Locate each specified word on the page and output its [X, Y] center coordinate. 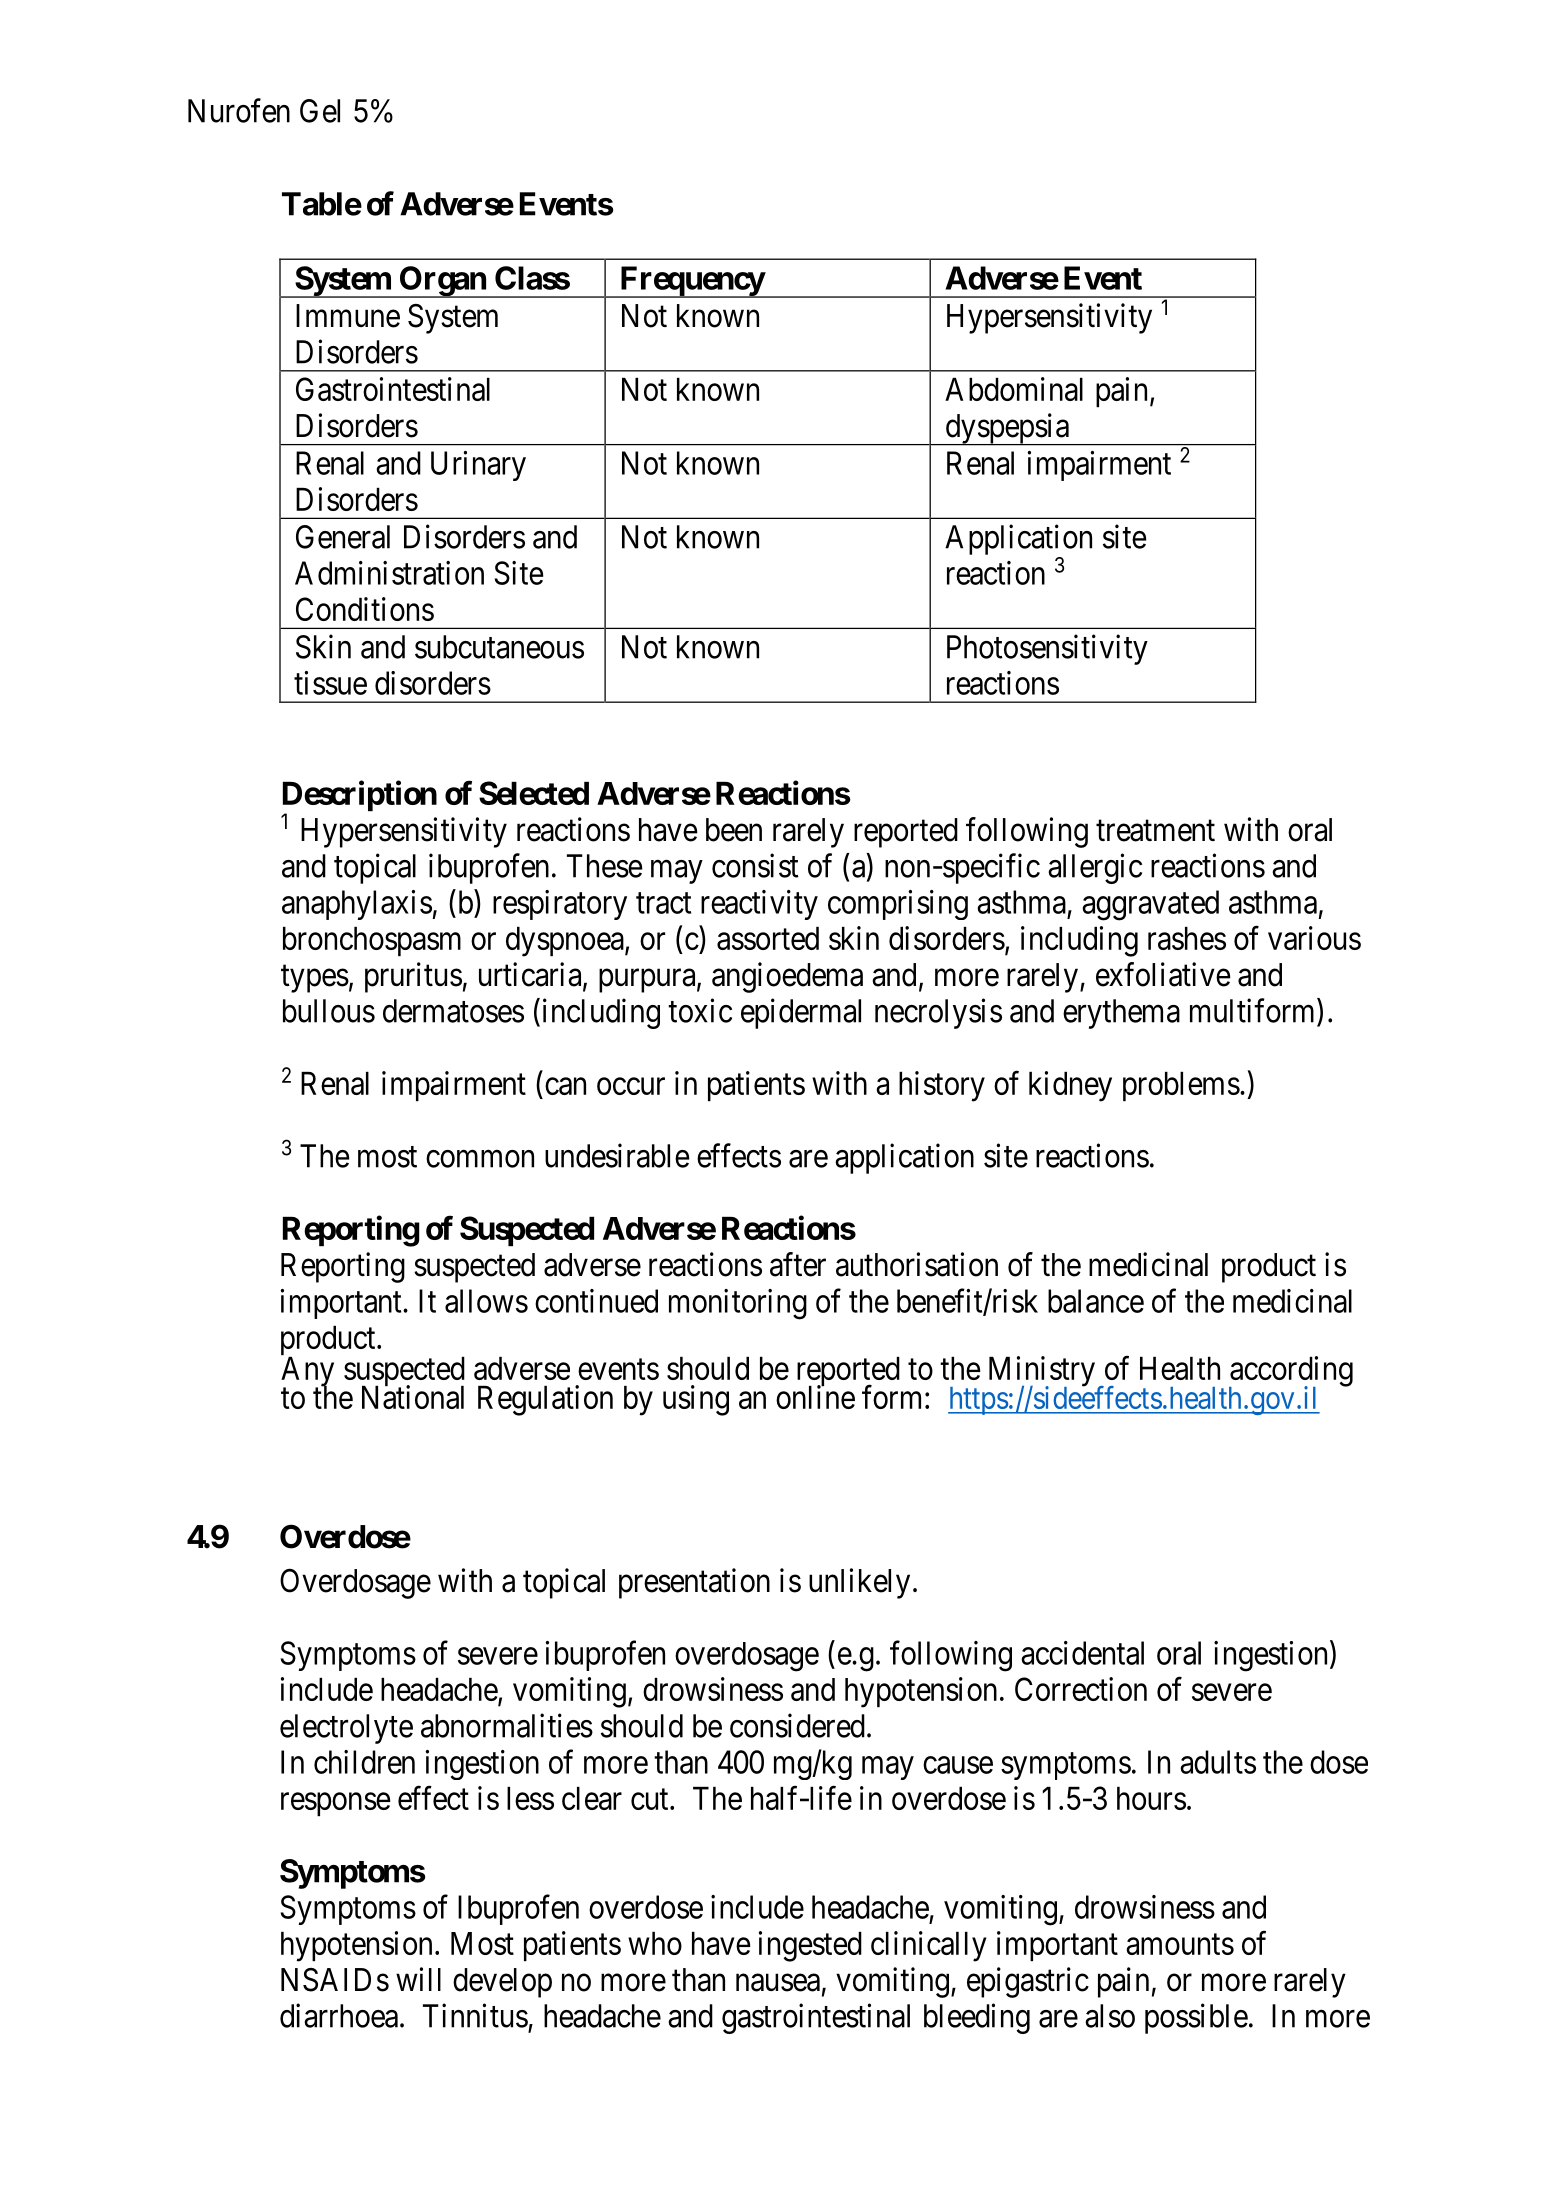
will [418, 1979]
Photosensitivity [1047, 649]
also [1110, 2016]
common [480, 1159]
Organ [442, 282]
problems [1181, 1086]
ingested [810, 1946]
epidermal [801, 1013]
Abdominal [1014, 389]
